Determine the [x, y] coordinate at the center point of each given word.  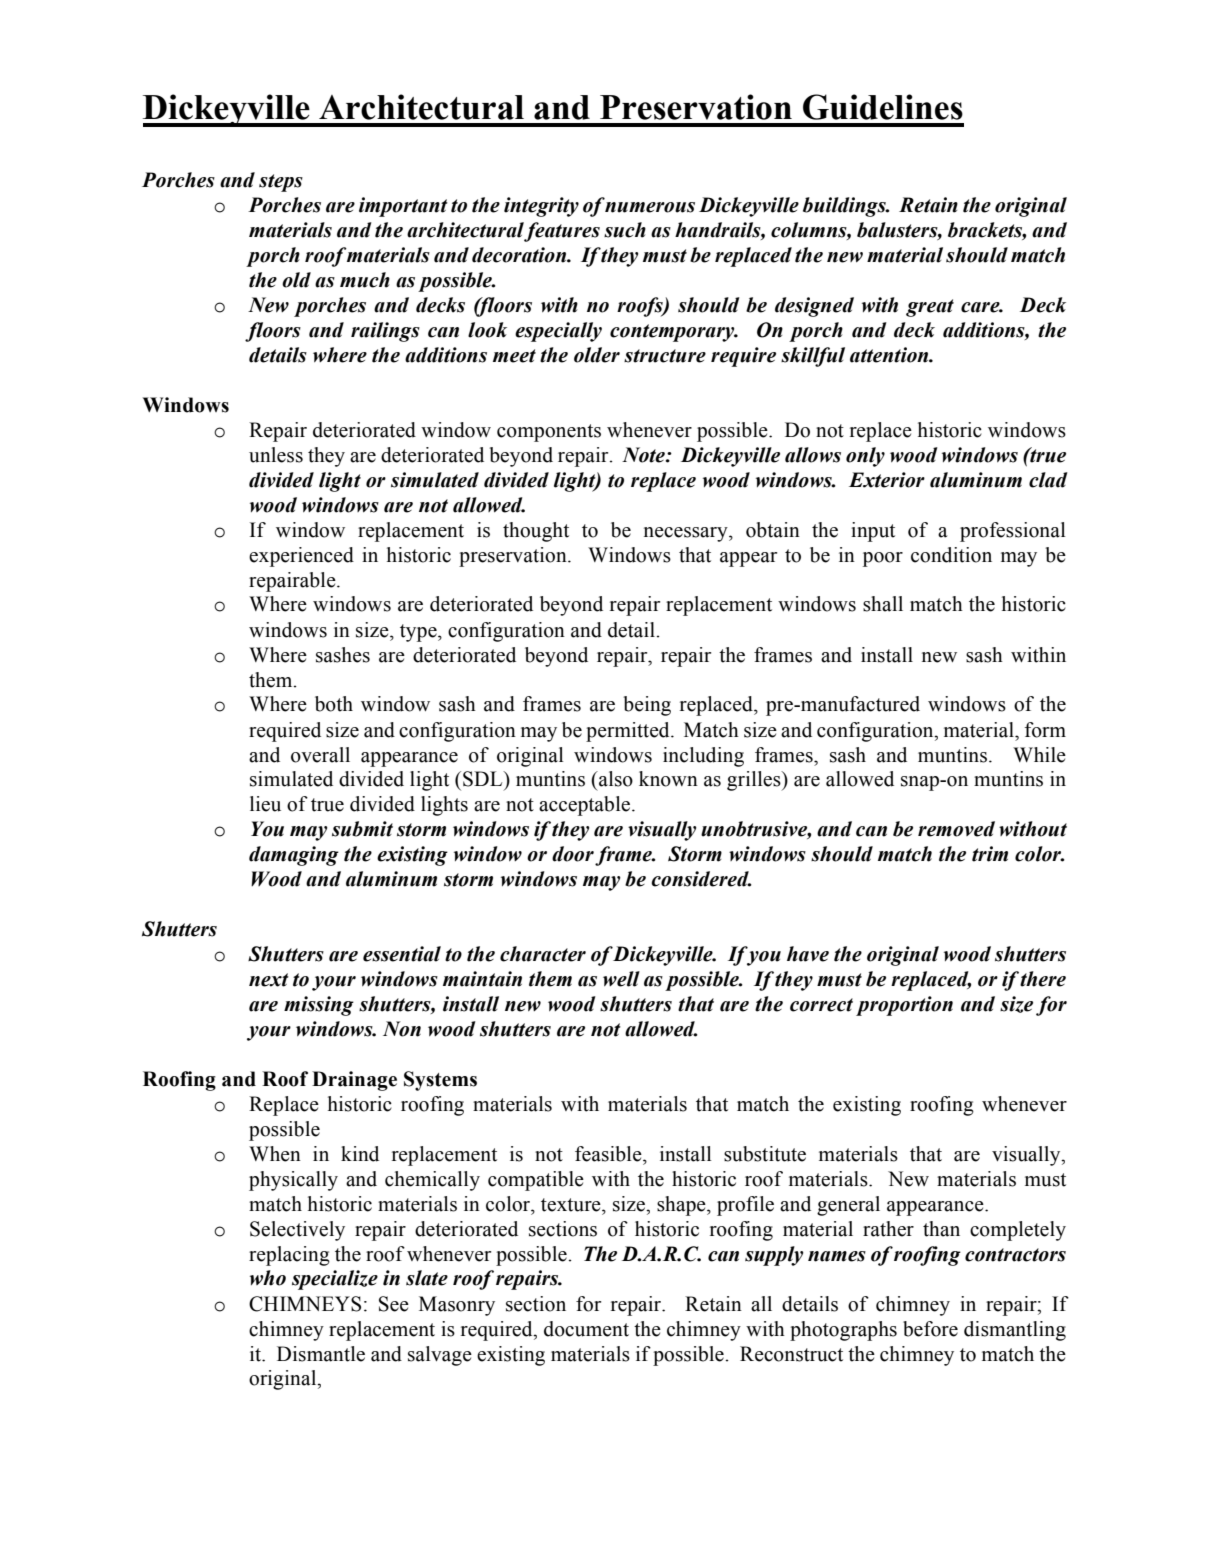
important [403, 207]
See [394, 1304]
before [930, 1329]
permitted [629, 732]
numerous [650, 207]
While [1039, 755]
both [334, 704]
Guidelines [883, 107]
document [586, 1329]
